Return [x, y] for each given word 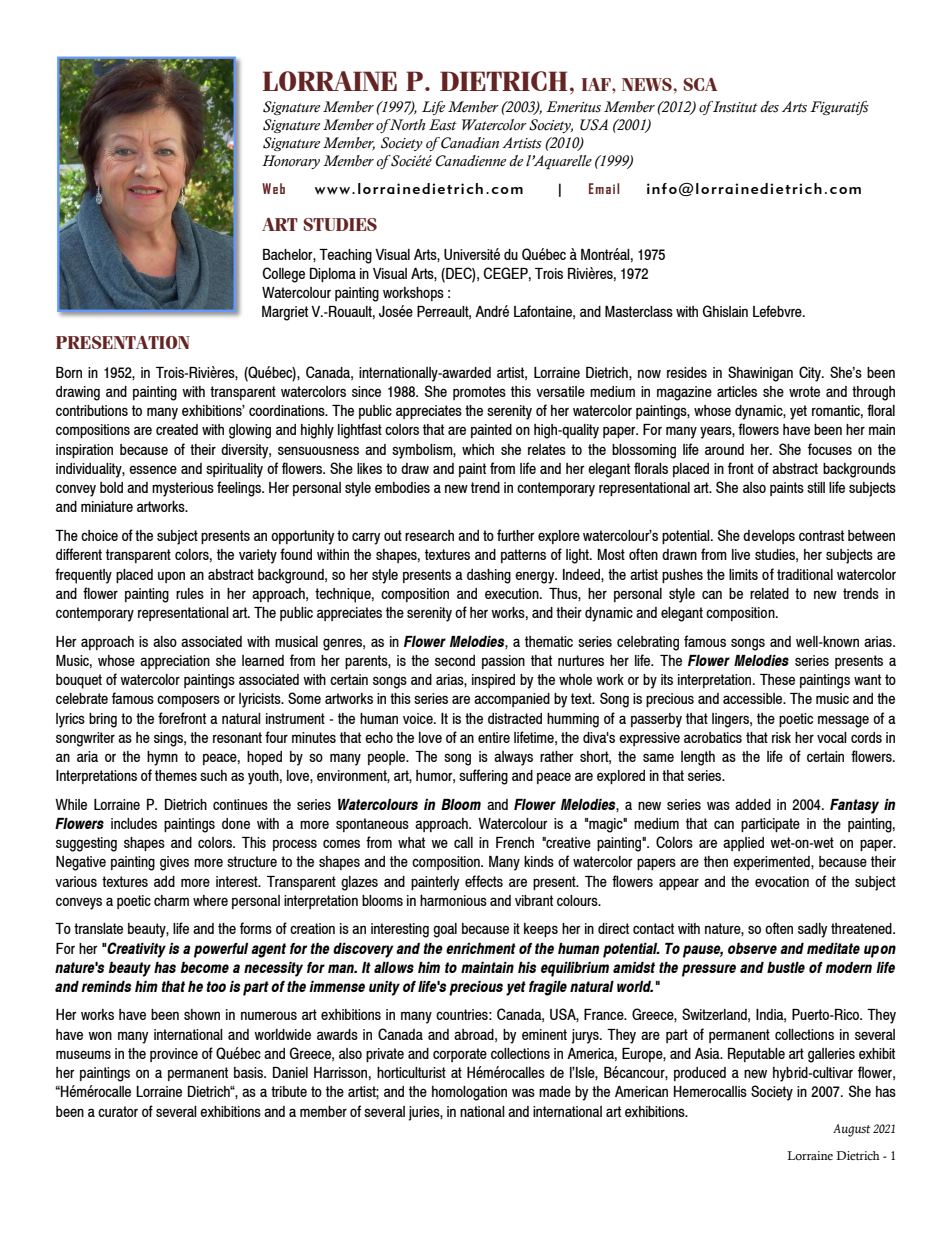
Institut [734, 107]
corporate [460, 1055]
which [478, 449]
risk [781, 737]
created [177, 429]
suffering [483, 777]
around [724, 449]
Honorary [291, 162]
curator [118, 1111]
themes [176, 775]
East [443, 125]
